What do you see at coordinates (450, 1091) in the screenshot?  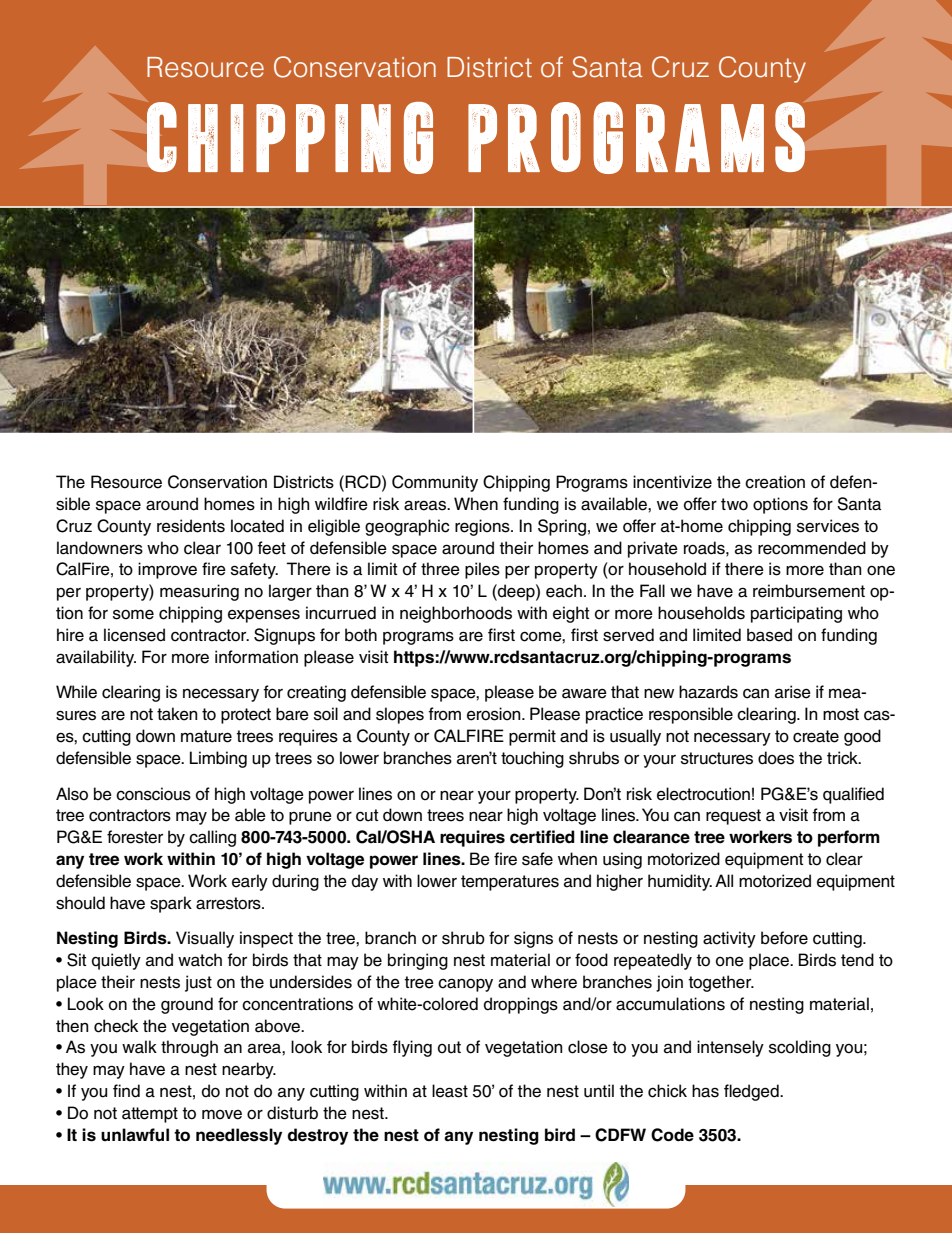 I see `least` at bounding box center [450, 1091].
